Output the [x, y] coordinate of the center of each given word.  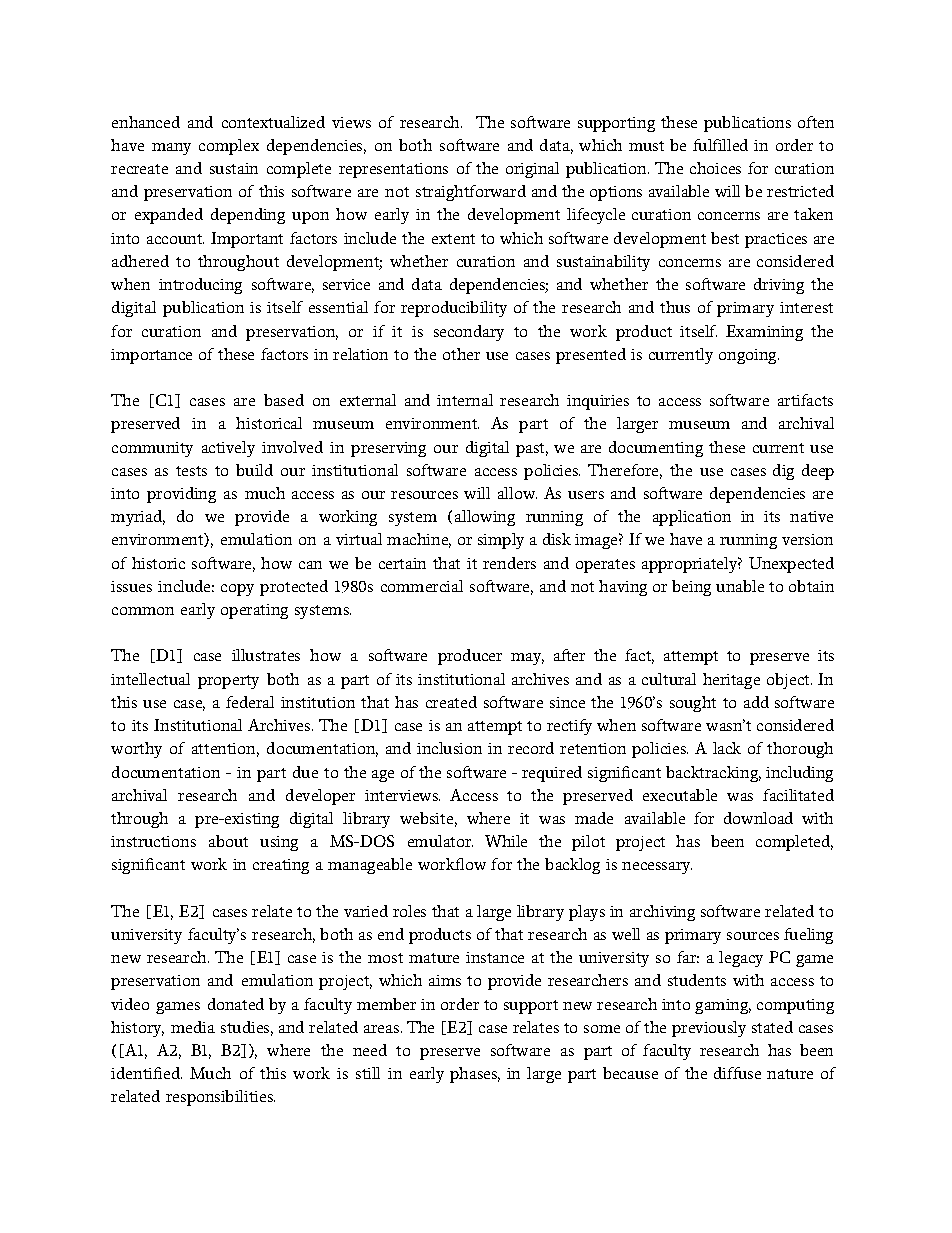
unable [740, 586]
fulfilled [720, 145]
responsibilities [220, 1098]
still [368, 1073]
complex [229, 147]
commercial [422, 586]
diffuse [737, 1073]
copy [237, 590]
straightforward [471, 193]
